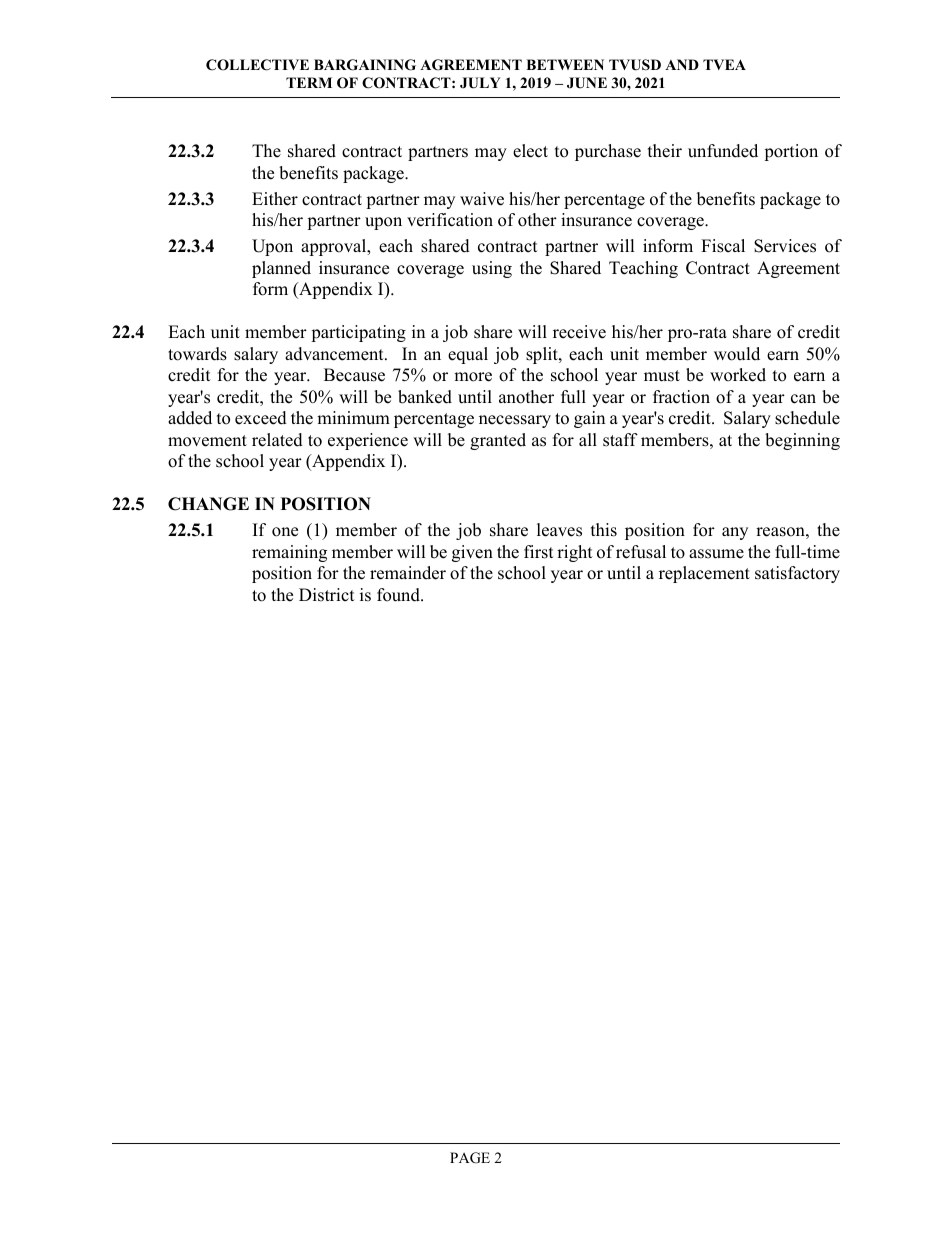 The height and width of the screenshot is (1233, 952). I want to click on unfunded, so click(723, 151).
